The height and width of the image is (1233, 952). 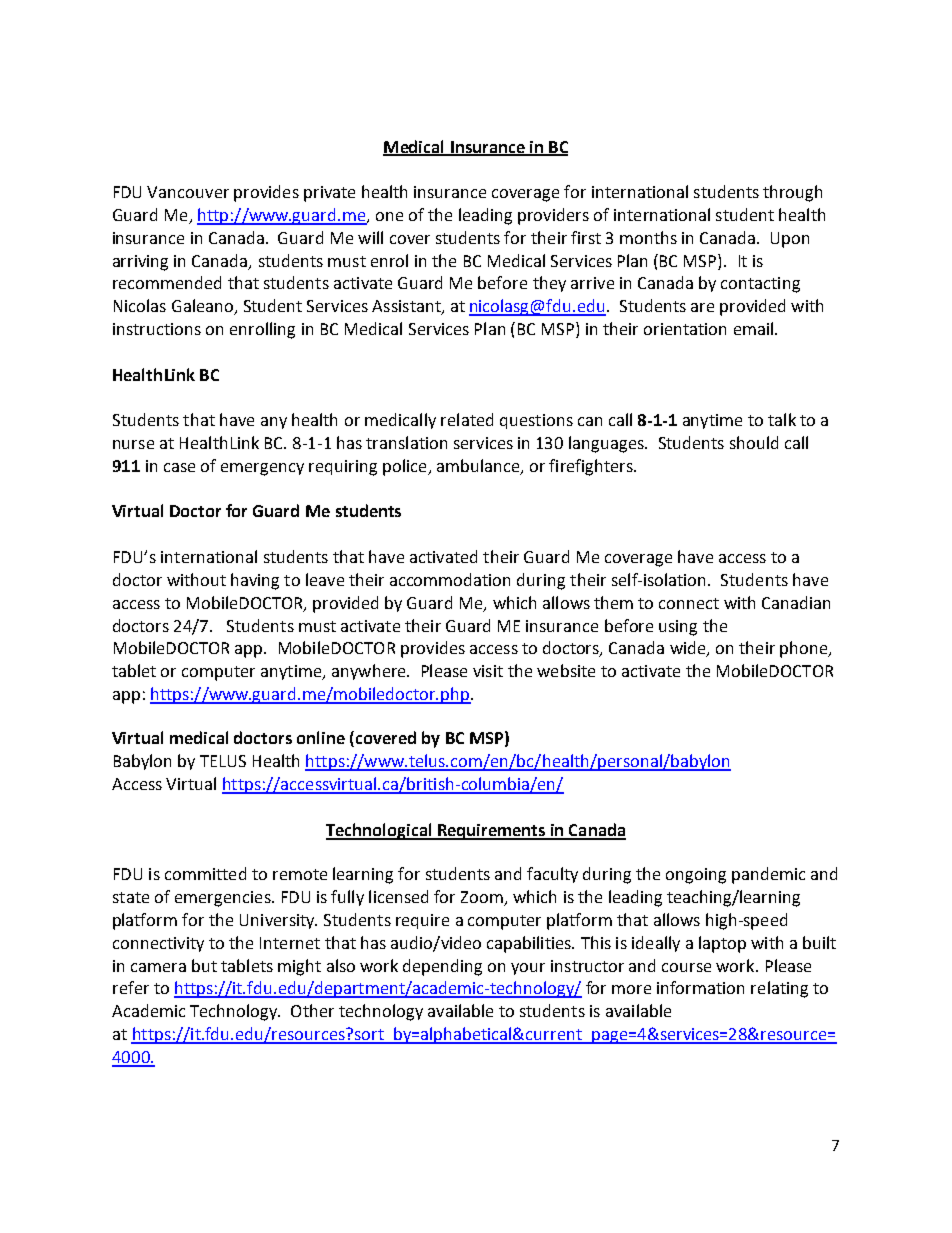 What do you see at coordinates (488, 671) in the image?
I see `visit` at bounding box center [488, 671].
